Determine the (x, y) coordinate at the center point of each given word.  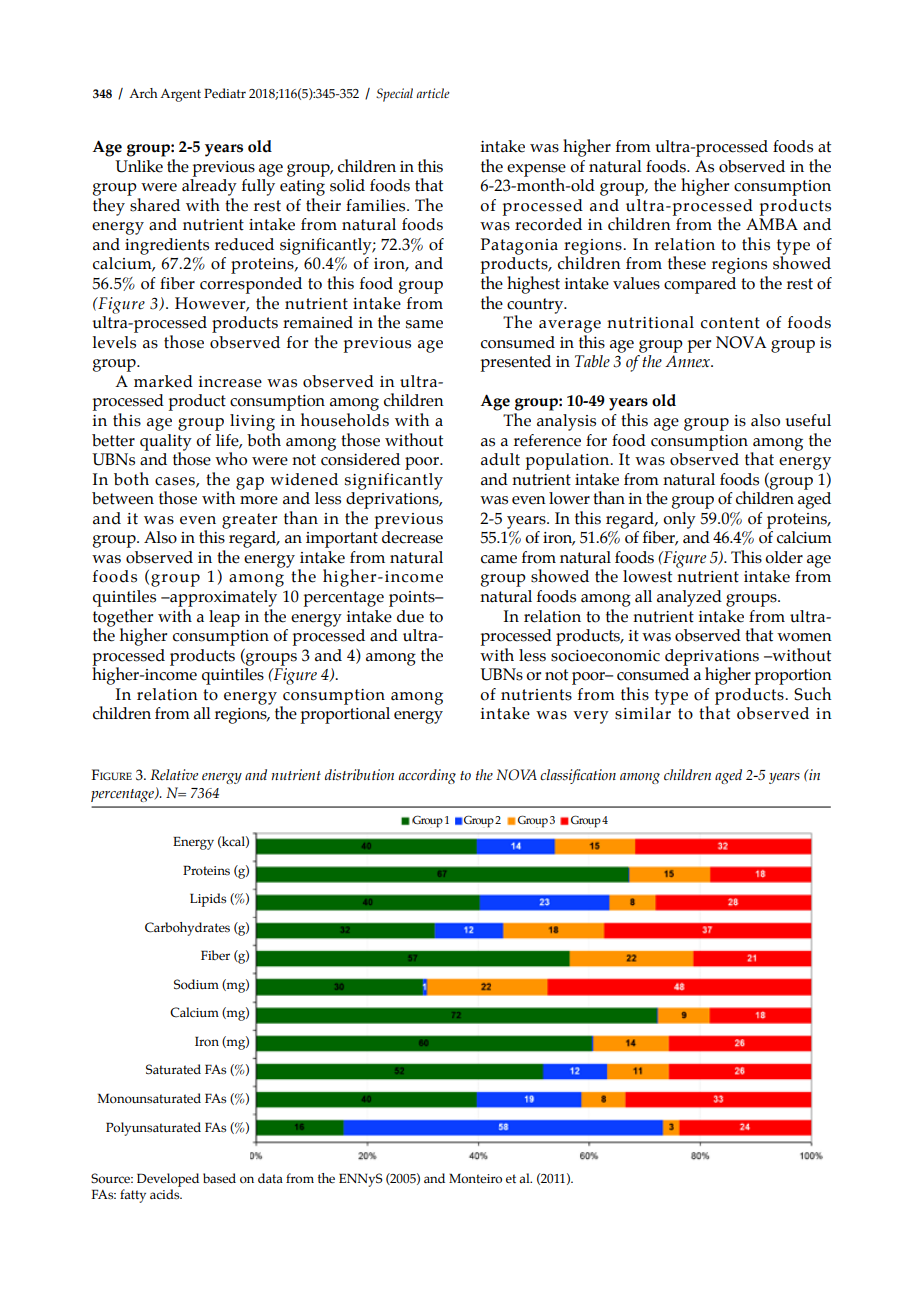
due (410, 616)
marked (163, 381)
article (433, 93)
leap (224, 618)
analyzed (689, 598)
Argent (180, 95)
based (219, 1178)
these (687, 263)
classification (578, 776)
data (270, 1178)
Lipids (208, 900)
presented (516, 363)
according (427, 776)
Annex (688, 361)
